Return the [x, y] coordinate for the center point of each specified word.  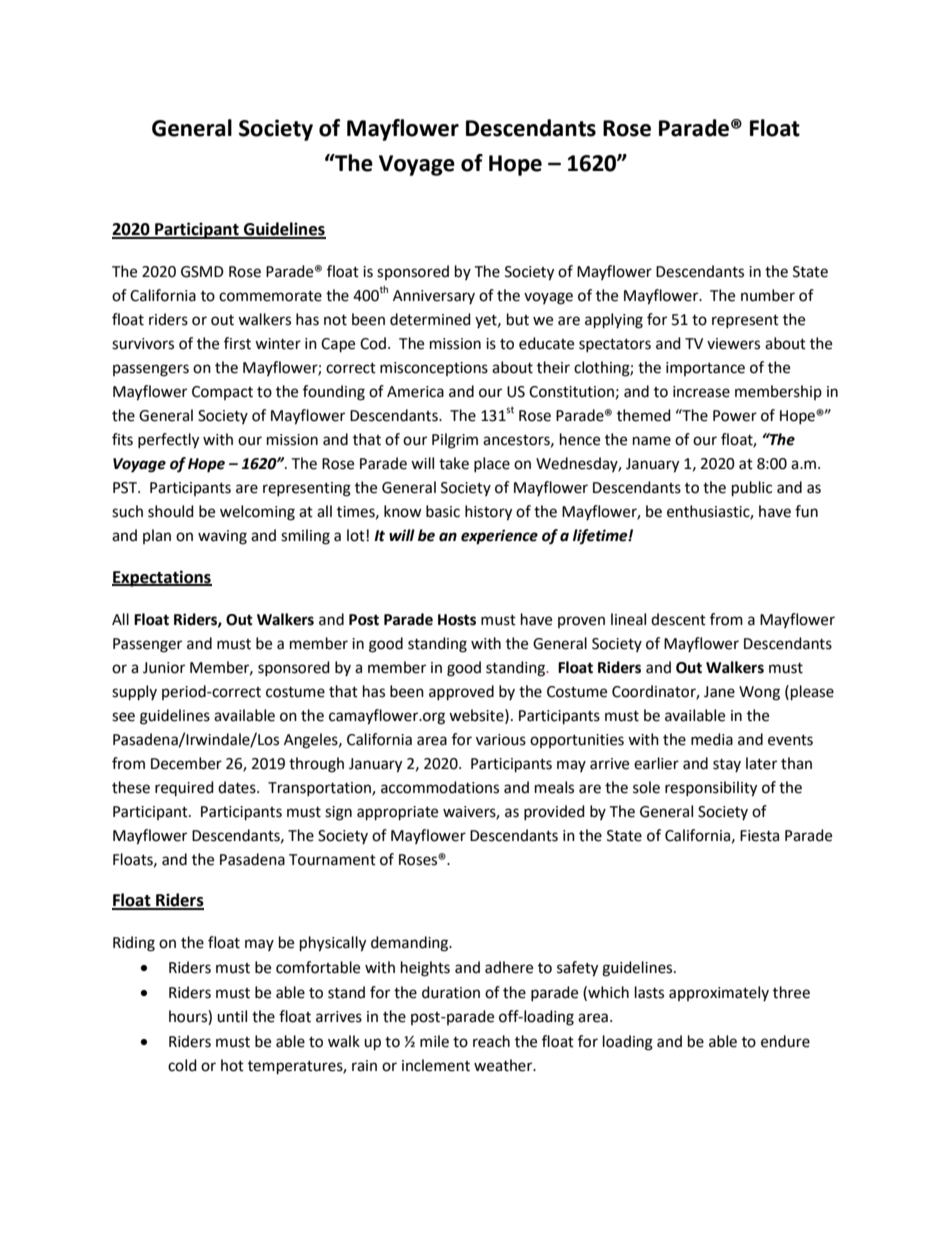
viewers [733, 344]
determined [430, 319]
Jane [719, 692]
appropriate [397, 813]
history [488, 513]
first [237, 343]
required [184, 788]
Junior [164, 668]
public [752, 489]
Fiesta [759, 836]
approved [461, 693]
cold [182, 1065]
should [171, 511]
